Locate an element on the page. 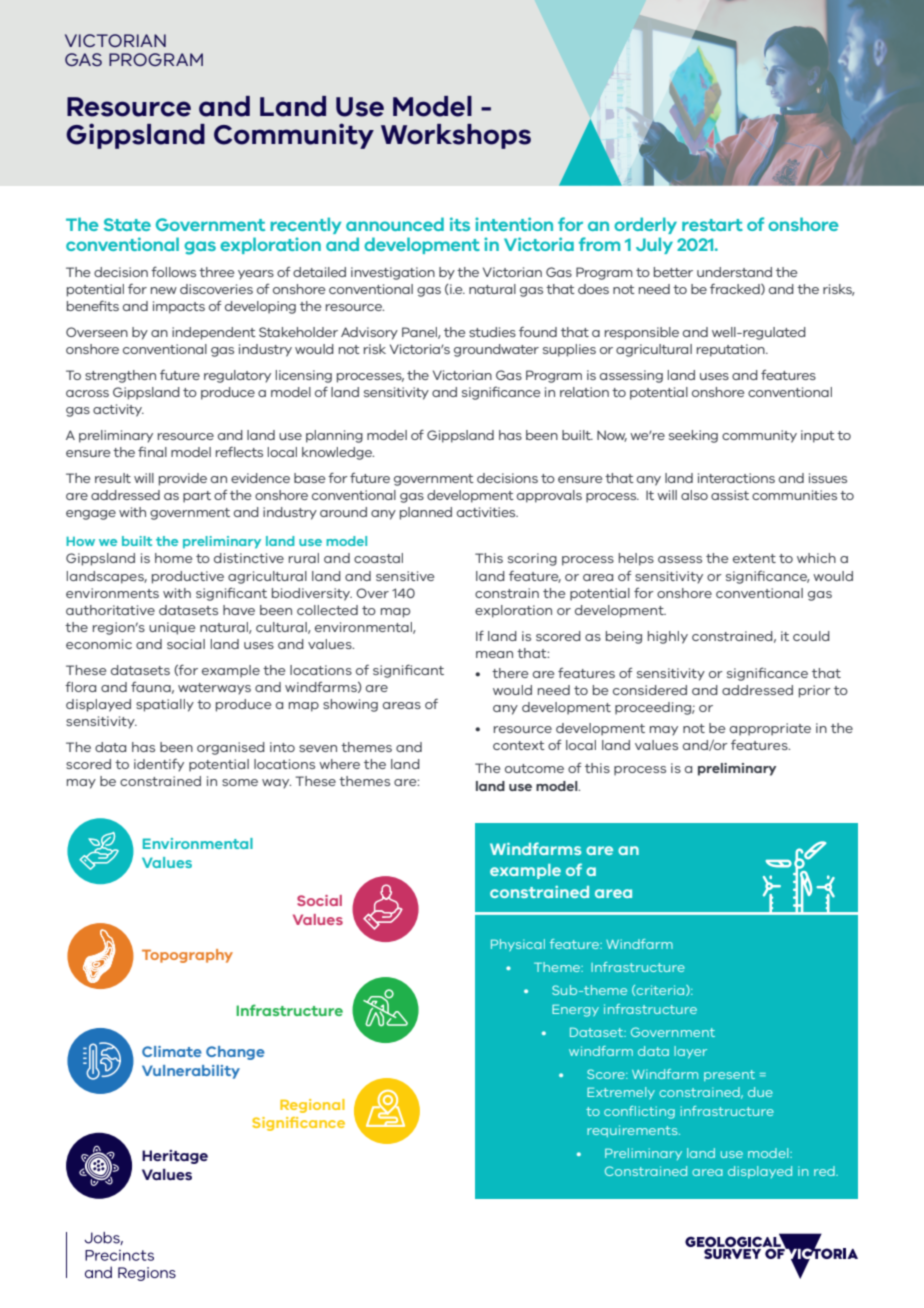 This page has height=1308, width=924. restart is located at coordinates (712, 225).
